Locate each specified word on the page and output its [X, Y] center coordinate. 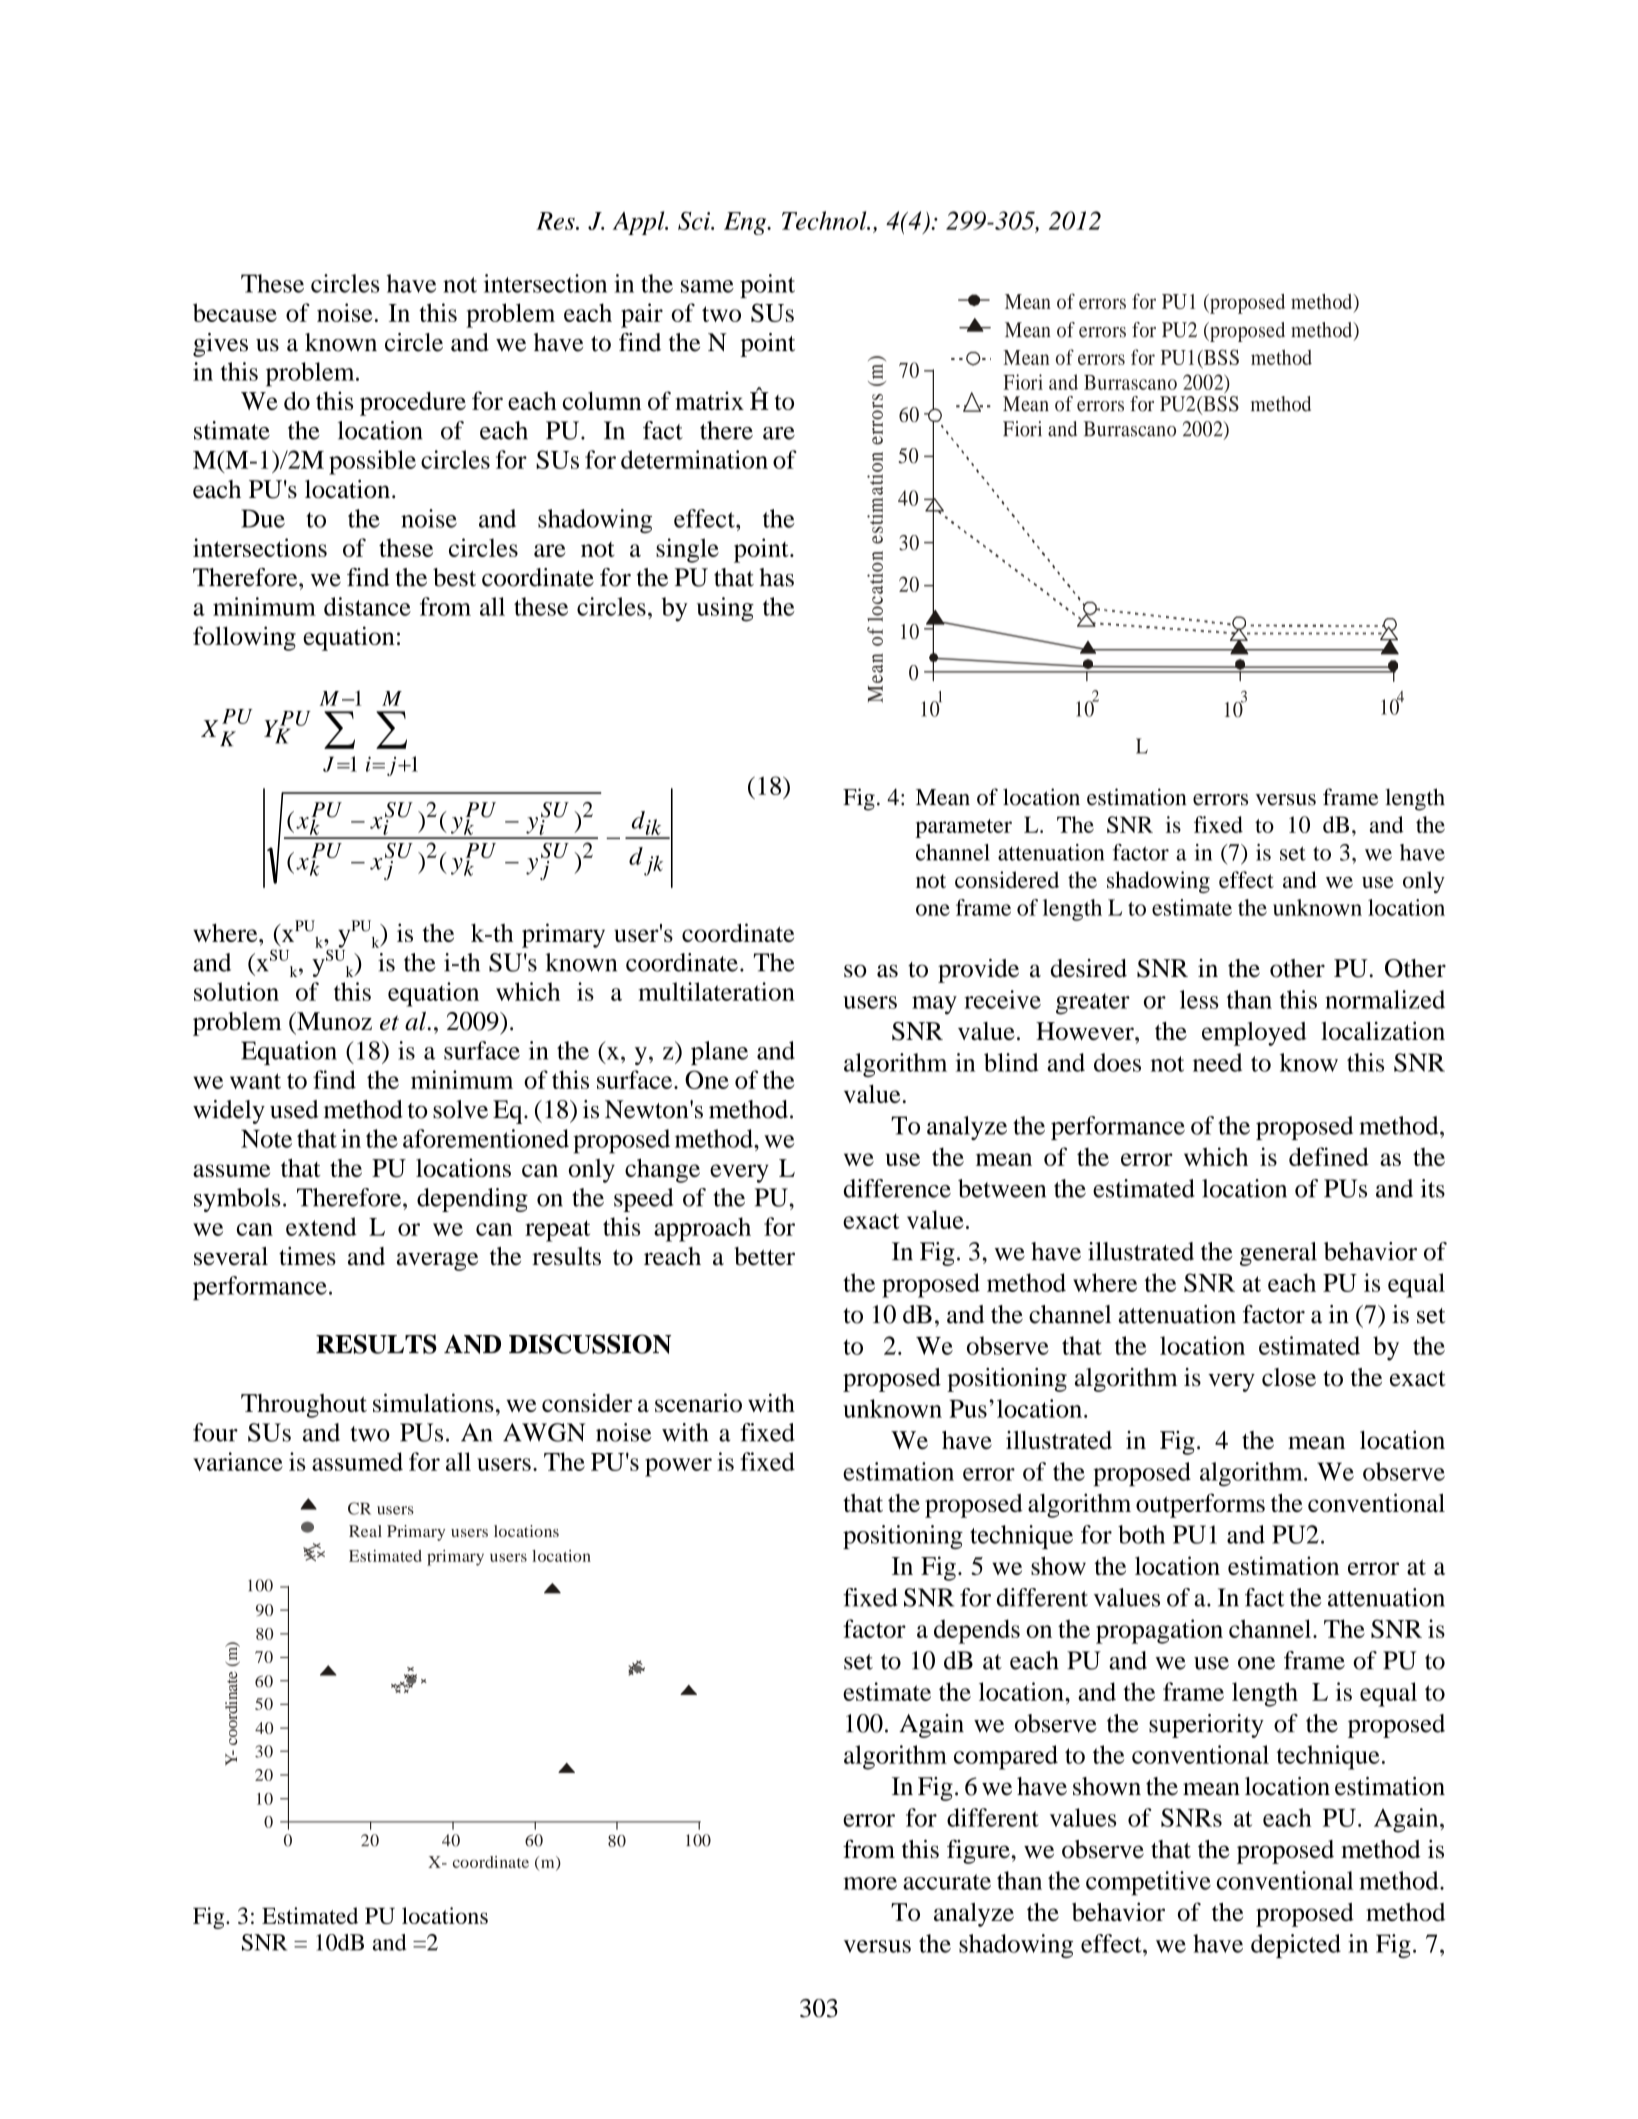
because [235, 312]
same [707, 286]
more [870, 1883]
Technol [825, 220]
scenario [698, 1402]
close [1289, 1377]
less [1199, 999]
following [244, 638]
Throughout [304, 1406]
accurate [947, 1882]
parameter [963, 828]
